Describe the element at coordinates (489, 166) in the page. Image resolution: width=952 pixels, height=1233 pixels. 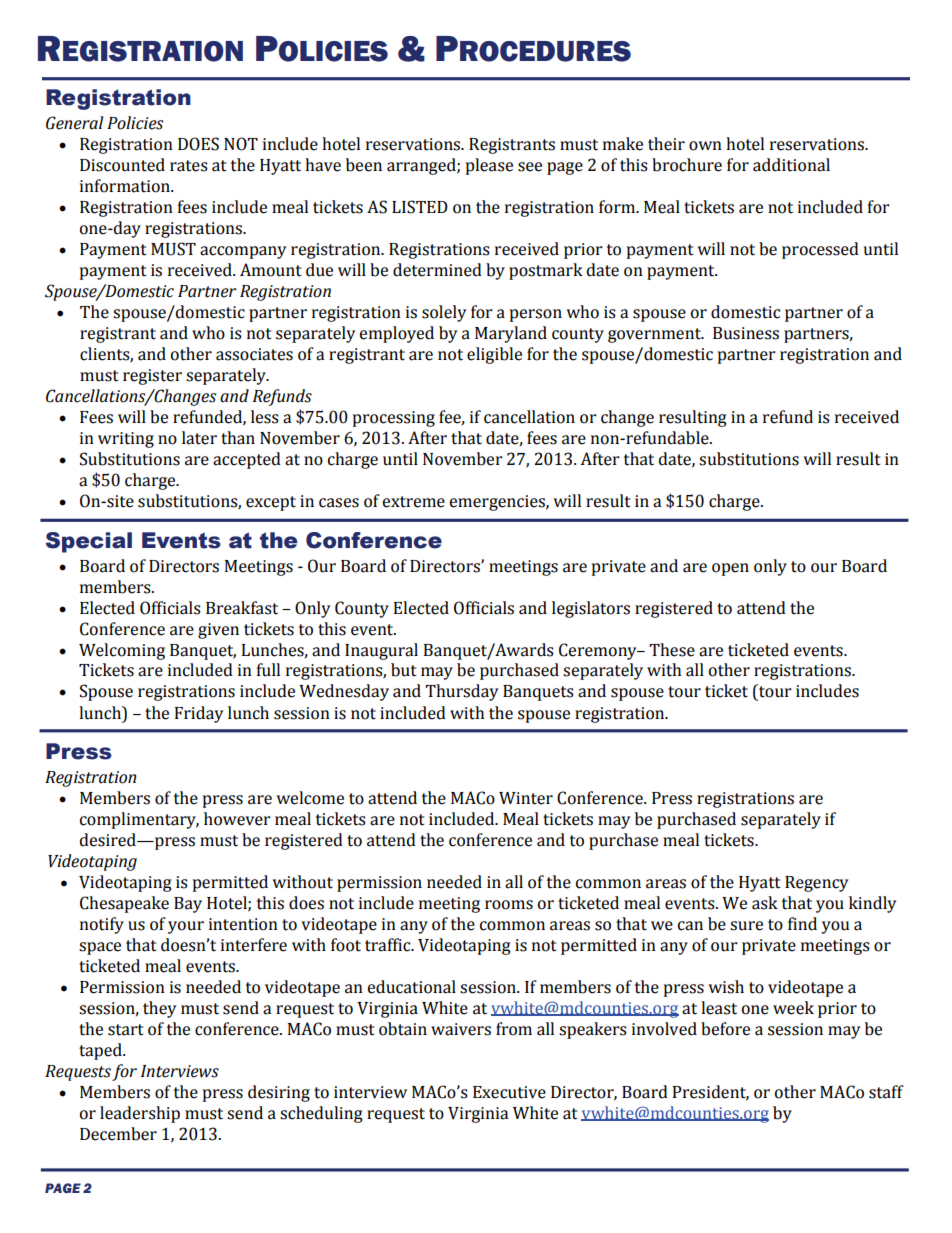
I see `please` at that location.
